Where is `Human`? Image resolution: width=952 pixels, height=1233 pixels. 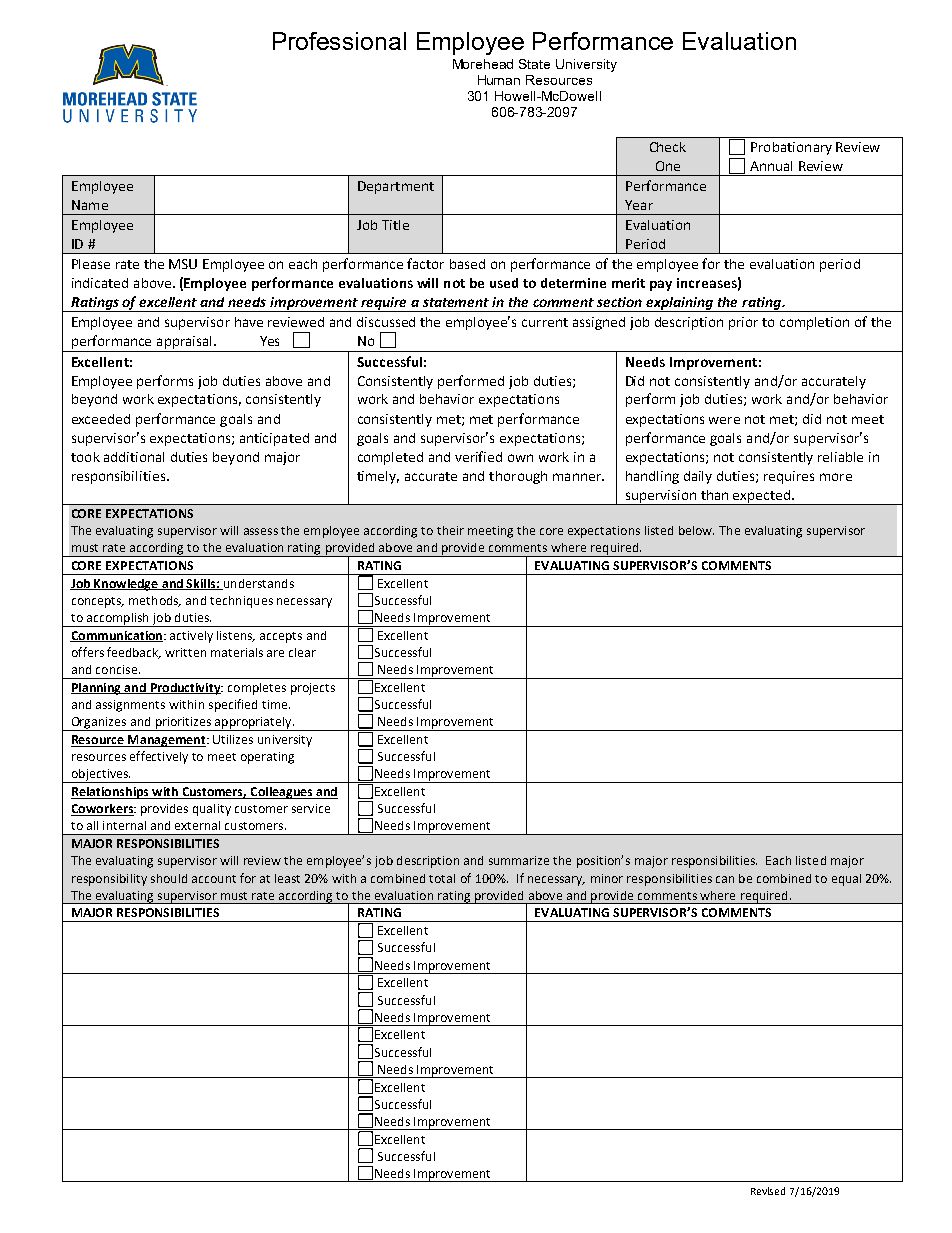 Human is located at coordinates (499, 80).
